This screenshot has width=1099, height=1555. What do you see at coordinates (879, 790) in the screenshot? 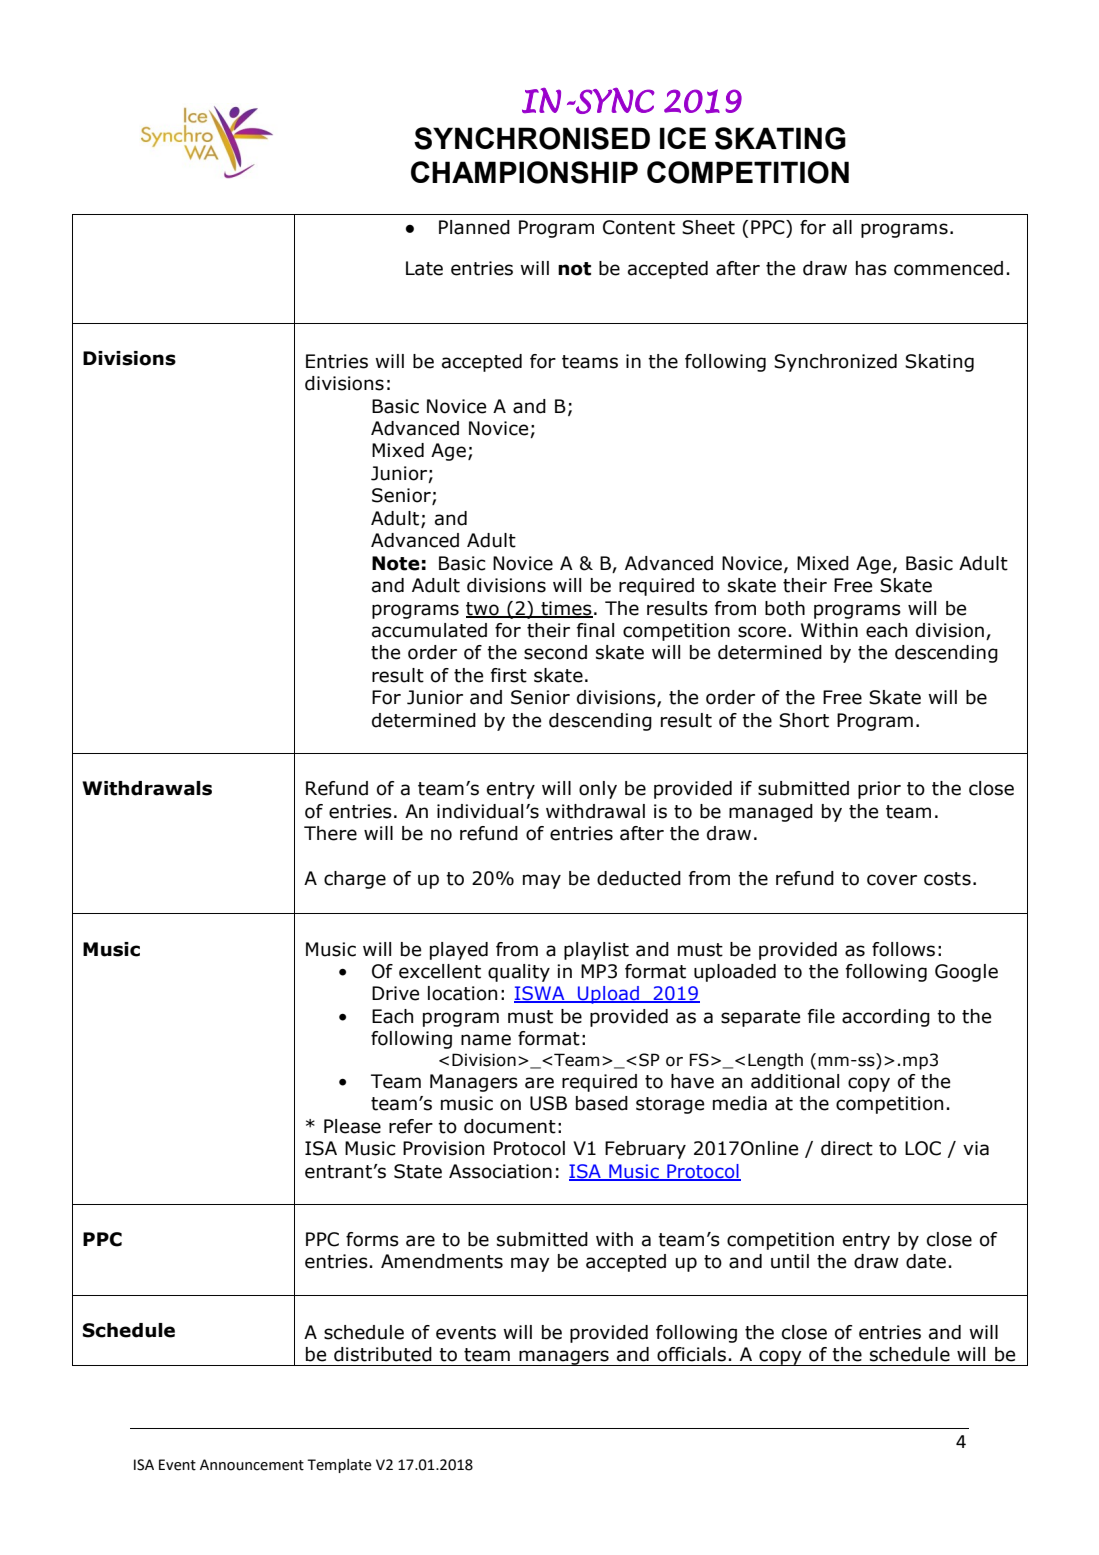
I see `prior` at bounding box center [879, 790].
